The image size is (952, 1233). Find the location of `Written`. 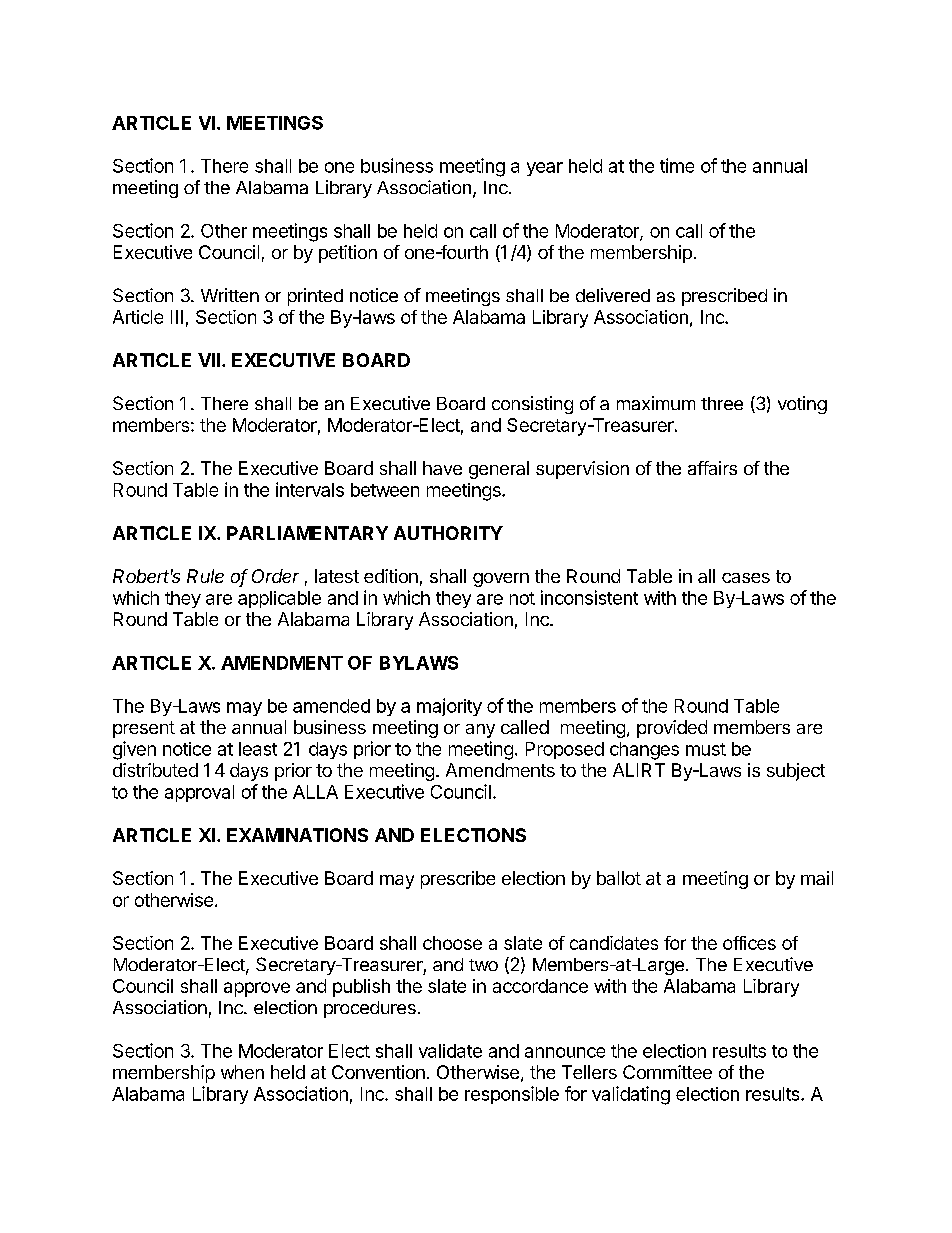

Written is located at coordinates (230, 295).
